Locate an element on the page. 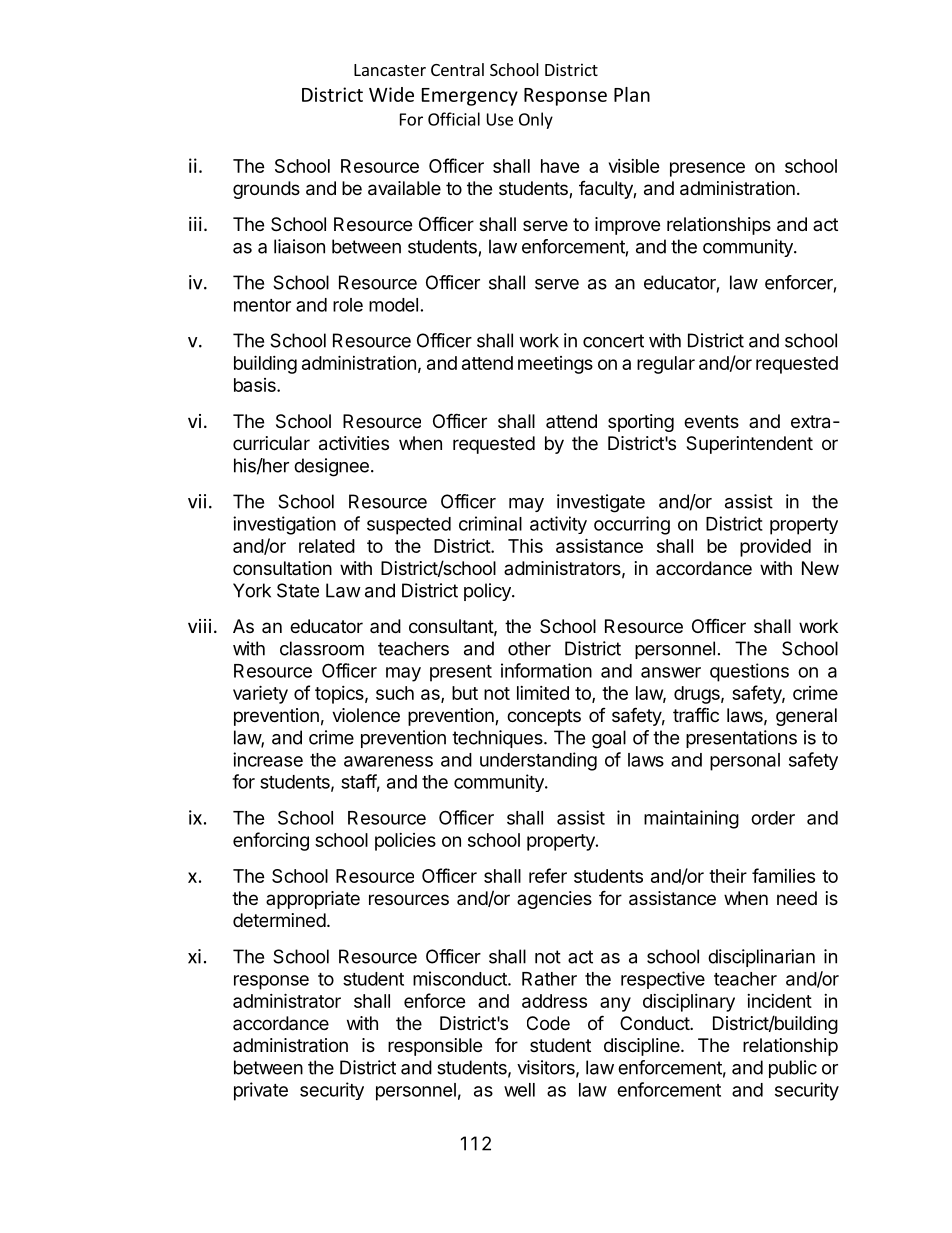 The image size is (952, 1233). meetings is located at coordinates (555, 365).
